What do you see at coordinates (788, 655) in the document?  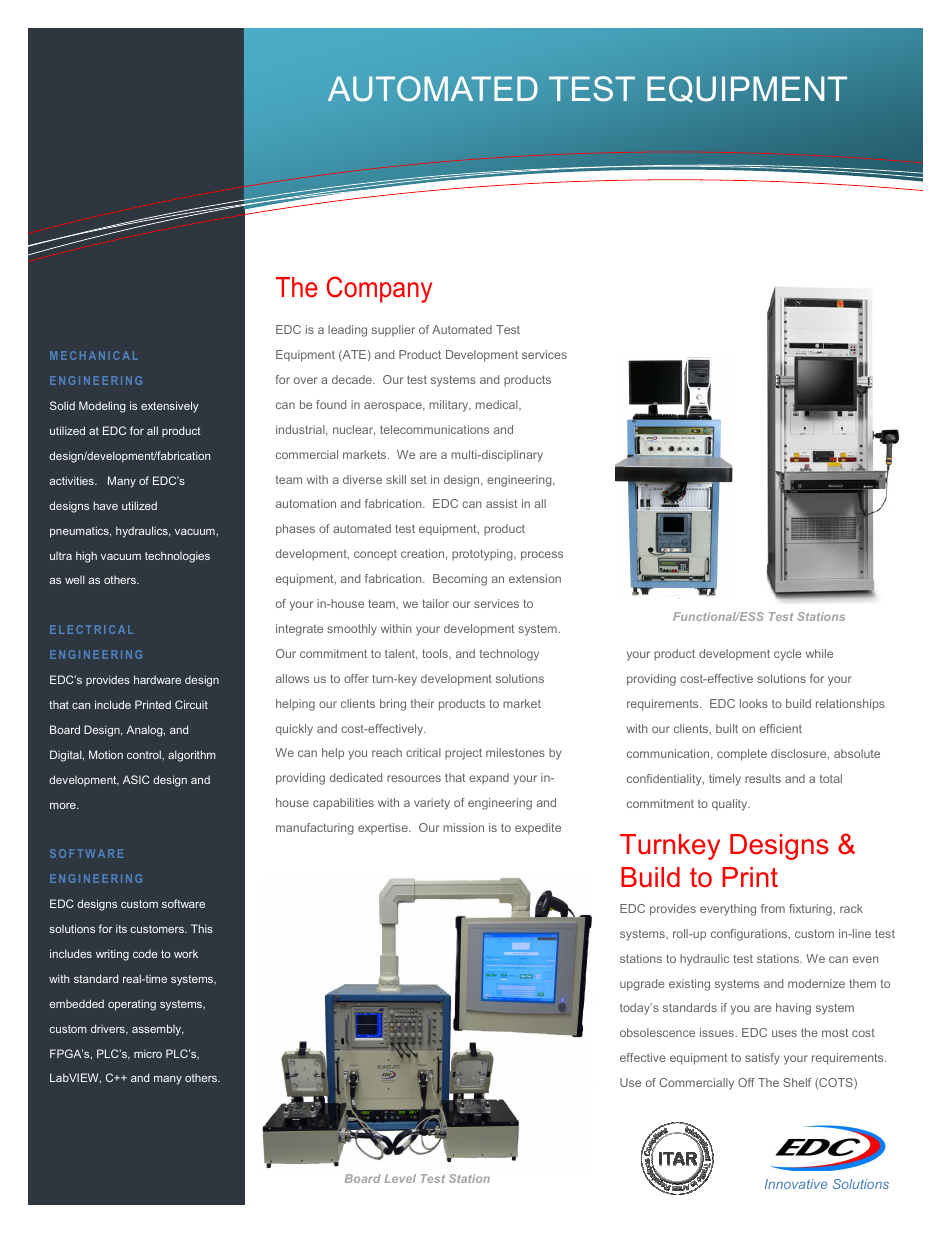 I see `cycle` at bounding box center [788, 655].
